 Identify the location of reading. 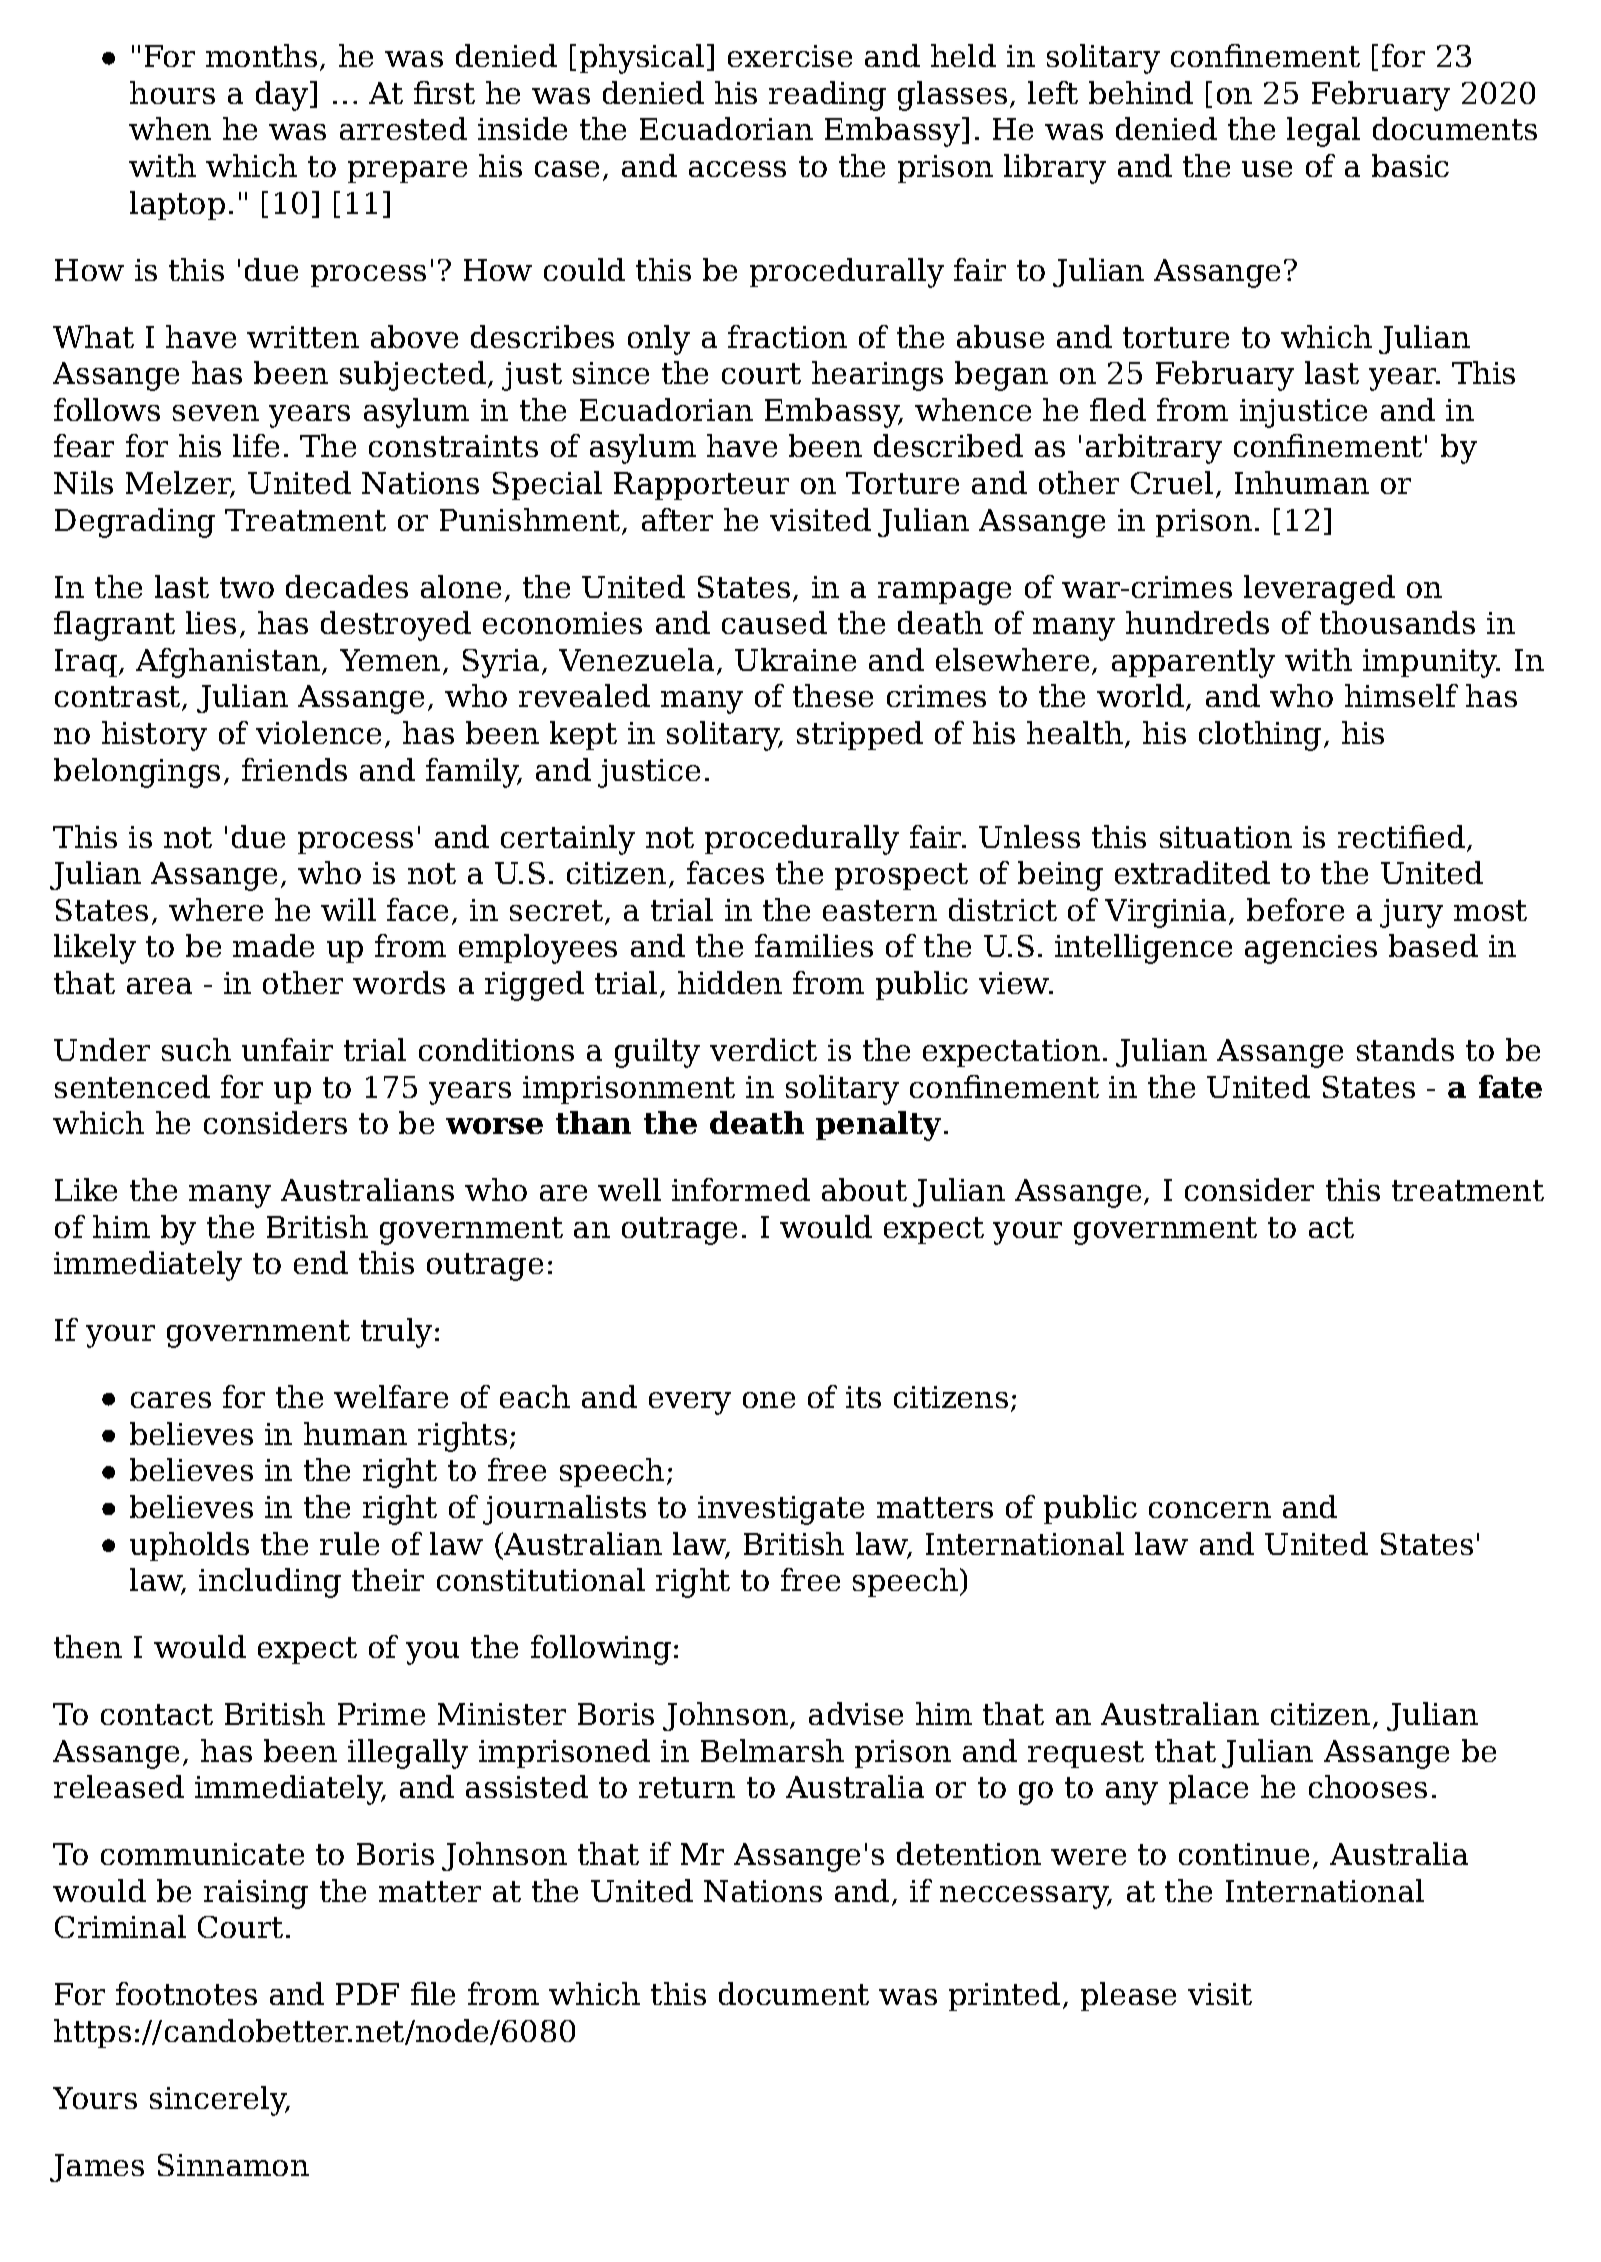
(827, 96).
